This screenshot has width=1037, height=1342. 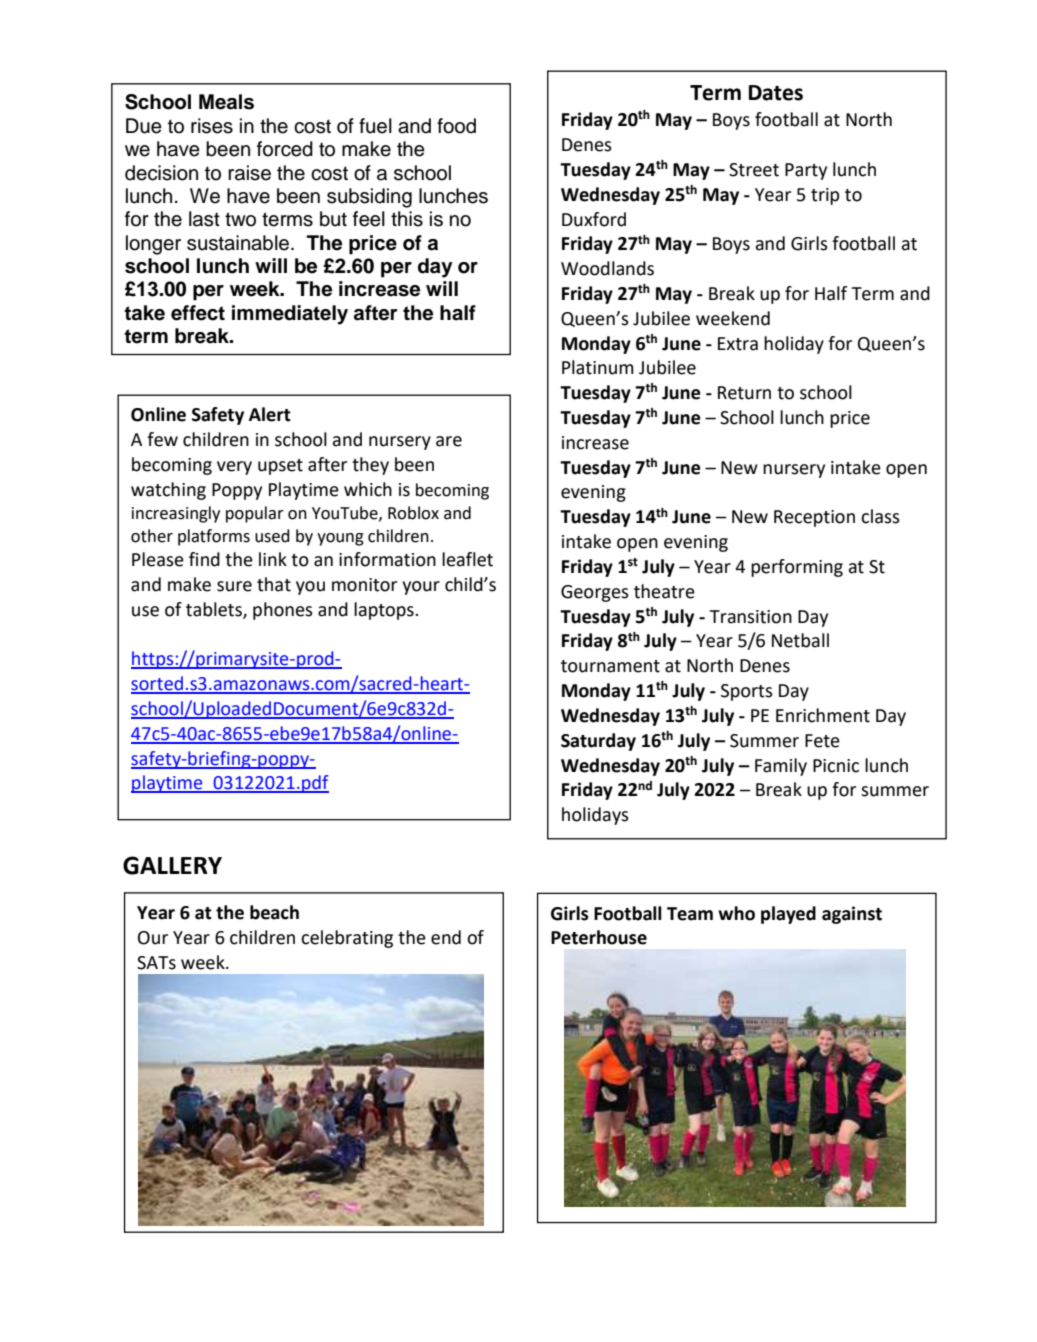 What do you see at coordinates (776, 93) in the screenshot?
I see `Dates` at bounding box center [776, 93].
